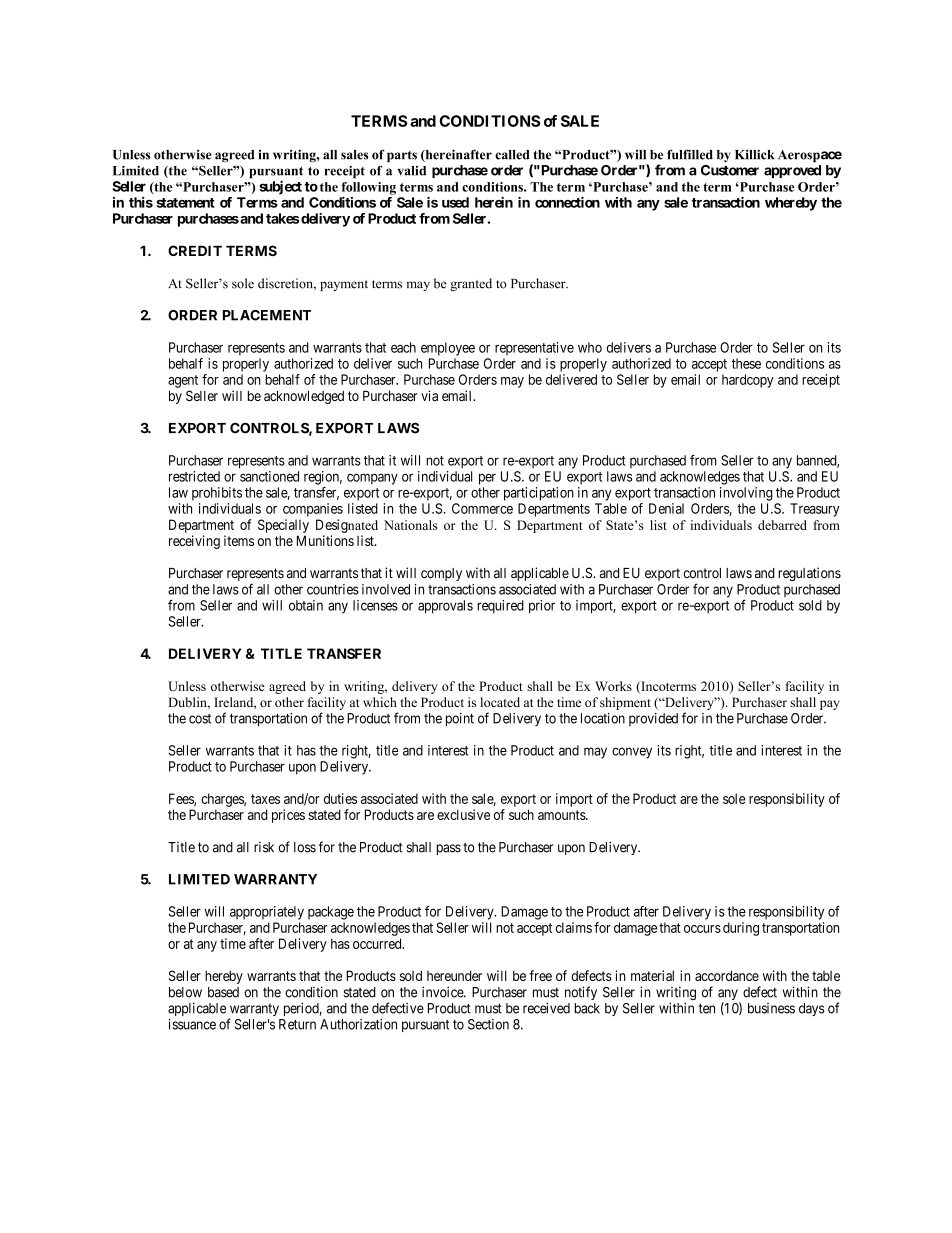 Image resolution: width=952 pixels, height=1233 pixels. Describe the element at coordinates (223, 992) in the image. I see `based` at that location.
